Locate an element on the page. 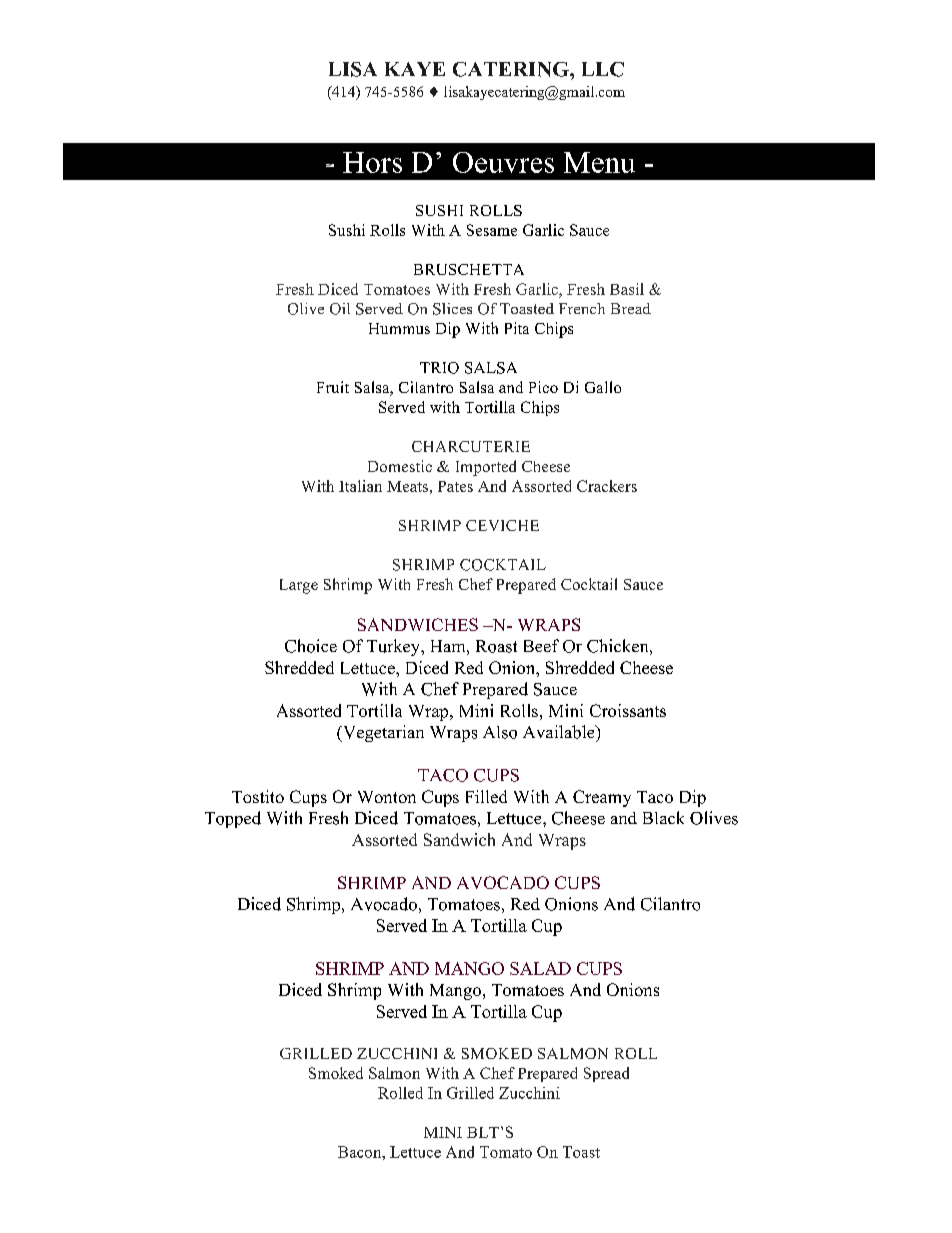 The height and width of the image is (1233, 952). SALAD is located at coordinates (540, 968).
